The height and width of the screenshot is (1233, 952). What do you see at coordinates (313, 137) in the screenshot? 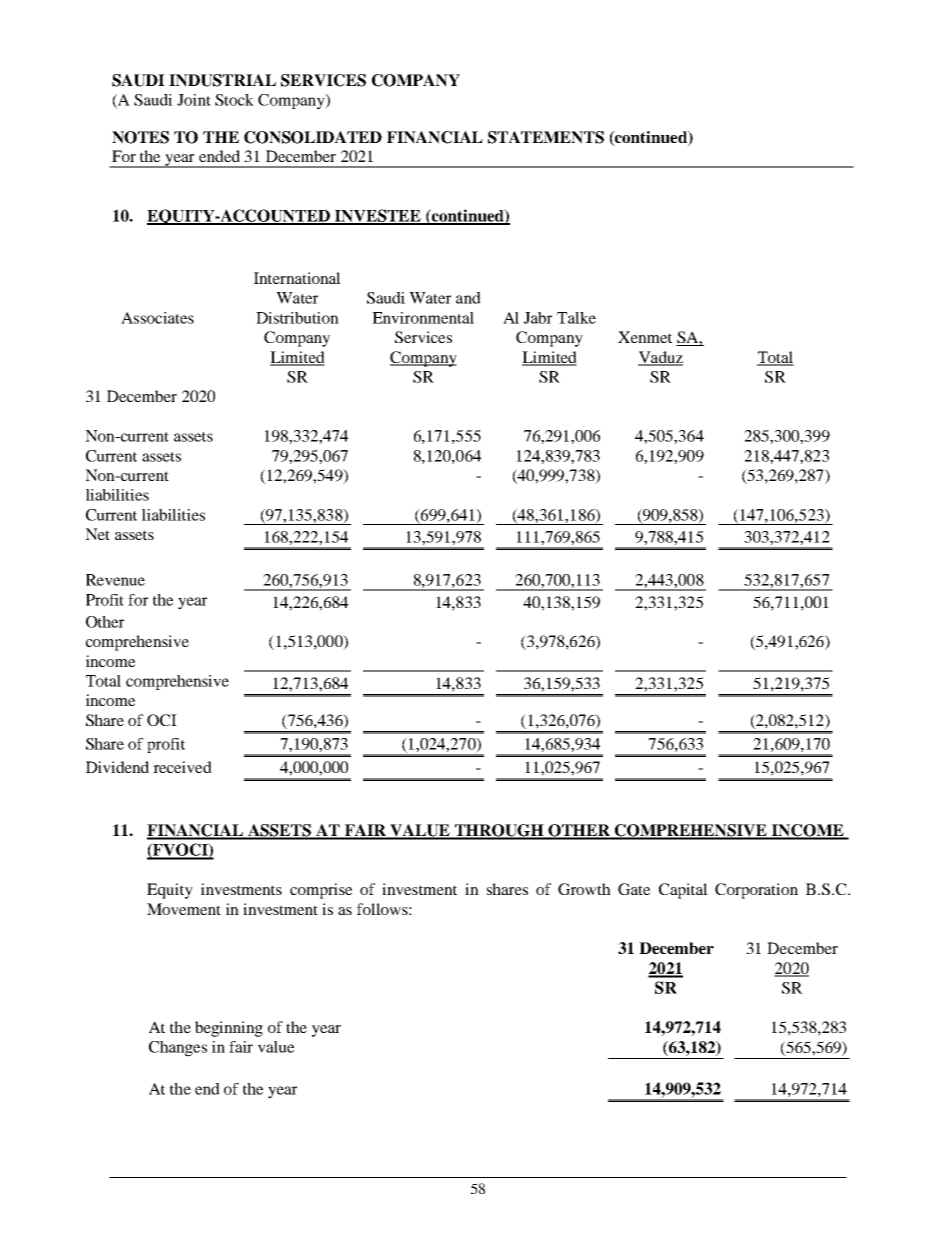
I see `CONSOLIDATED` at bounding box center [313, 137].
